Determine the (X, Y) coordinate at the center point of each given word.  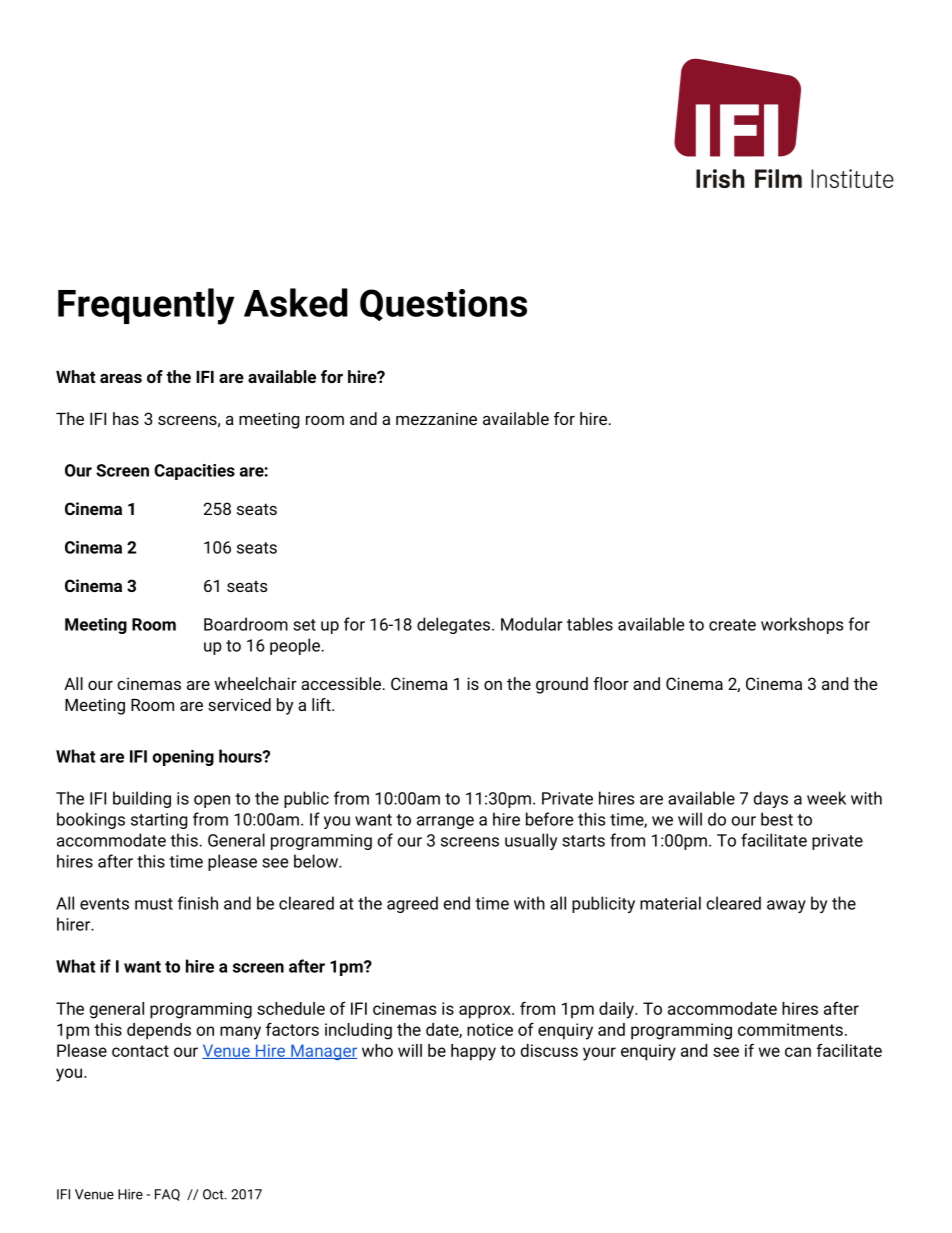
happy (473, 1052)
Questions (443, 305)
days (771, 799)
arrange (445, 822)
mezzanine (436, 418)
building (142, 799)
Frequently (146, 306)
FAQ (167, 1195)
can (798, 1052)
